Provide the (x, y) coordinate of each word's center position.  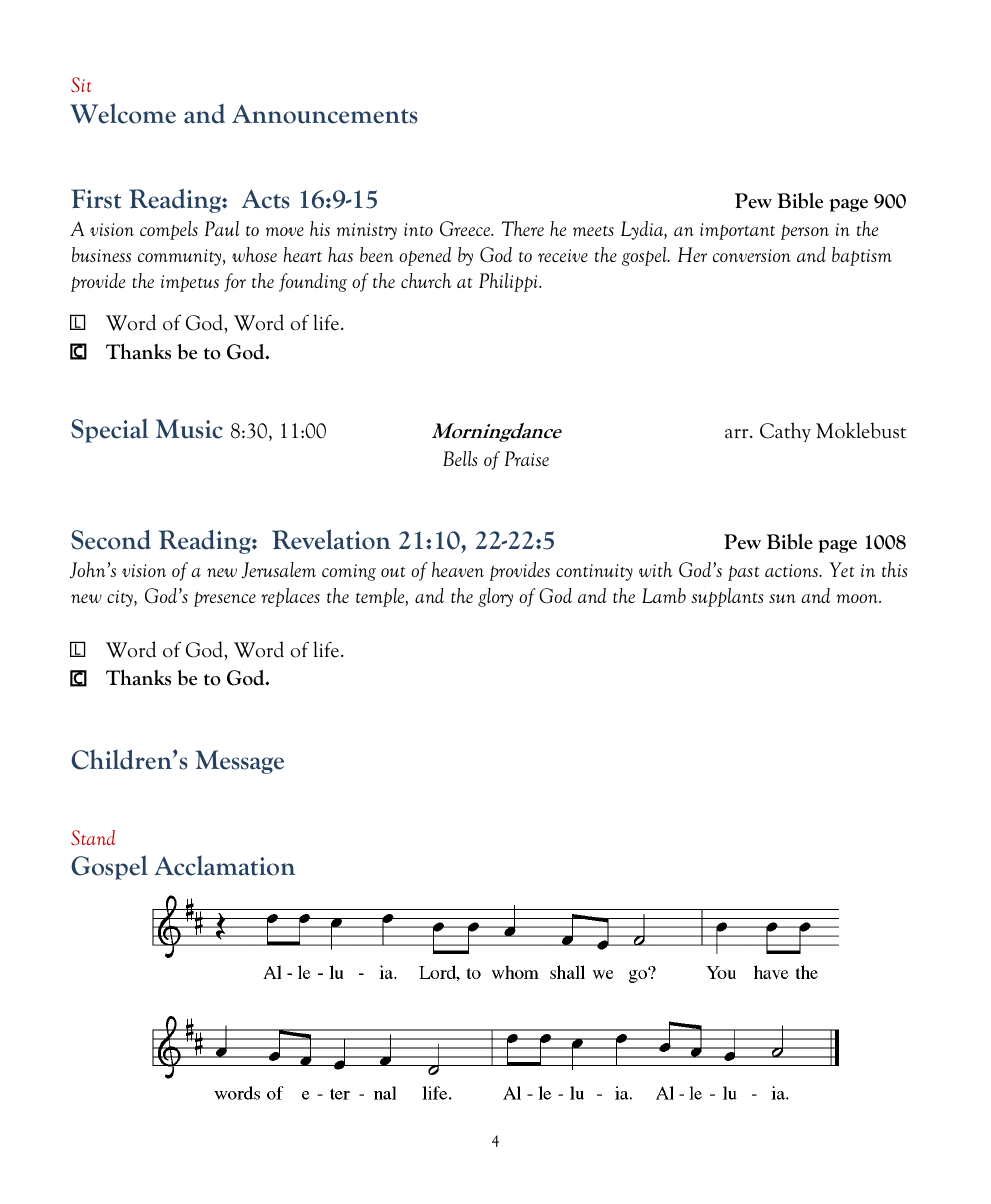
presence (225, 599)
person (805, 232)
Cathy (785, 432)
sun (782, 598)
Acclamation (224, 865)
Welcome (123, 113)
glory (495, 597)
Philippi (509, 282)
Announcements (325, 114)
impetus (190, 283)
